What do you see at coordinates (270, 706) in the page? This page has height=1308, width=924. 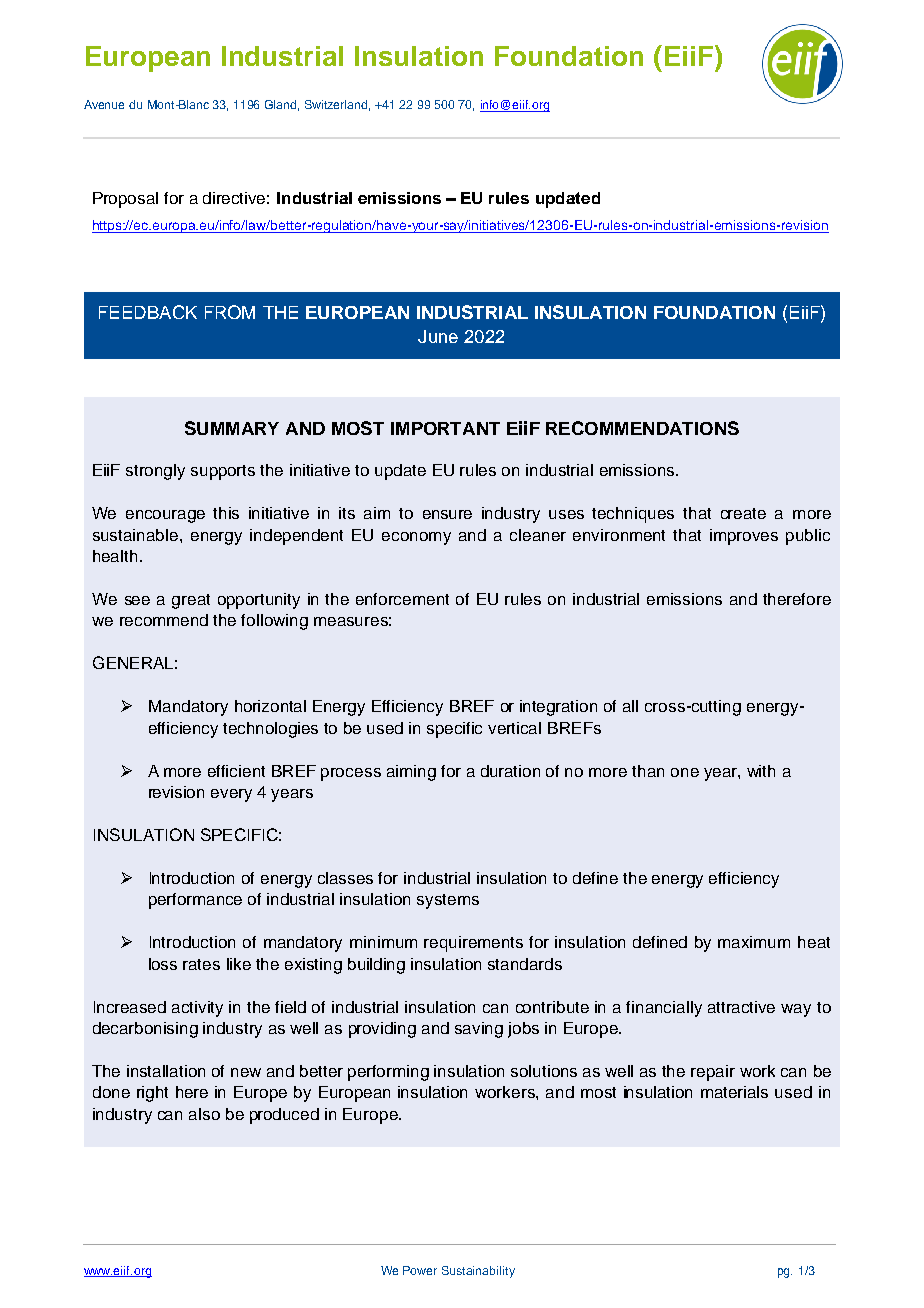 I see `horizontal` at bounding box center [270, 706].
